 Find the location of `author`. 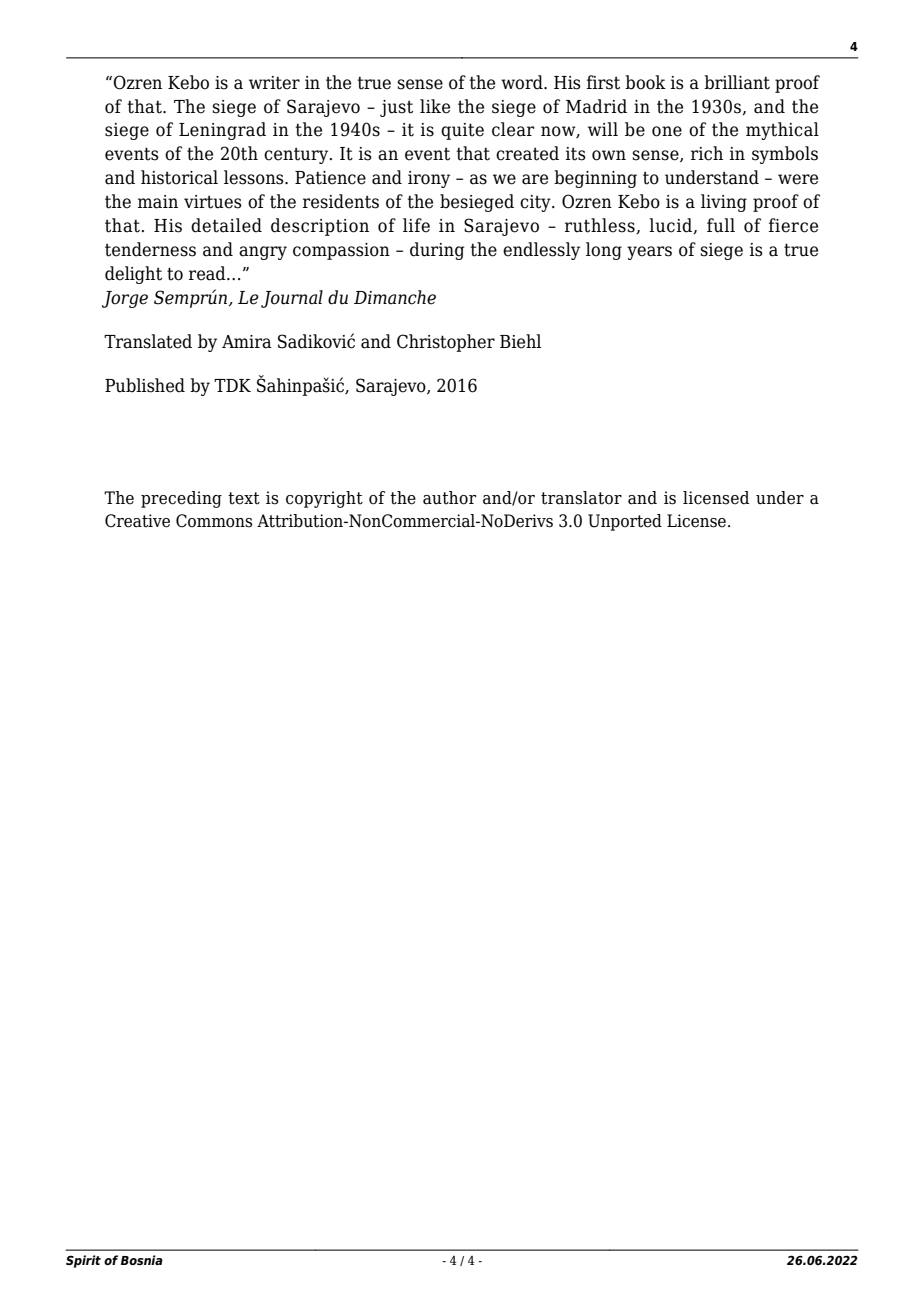

author is located at coordinates (449, 498).
